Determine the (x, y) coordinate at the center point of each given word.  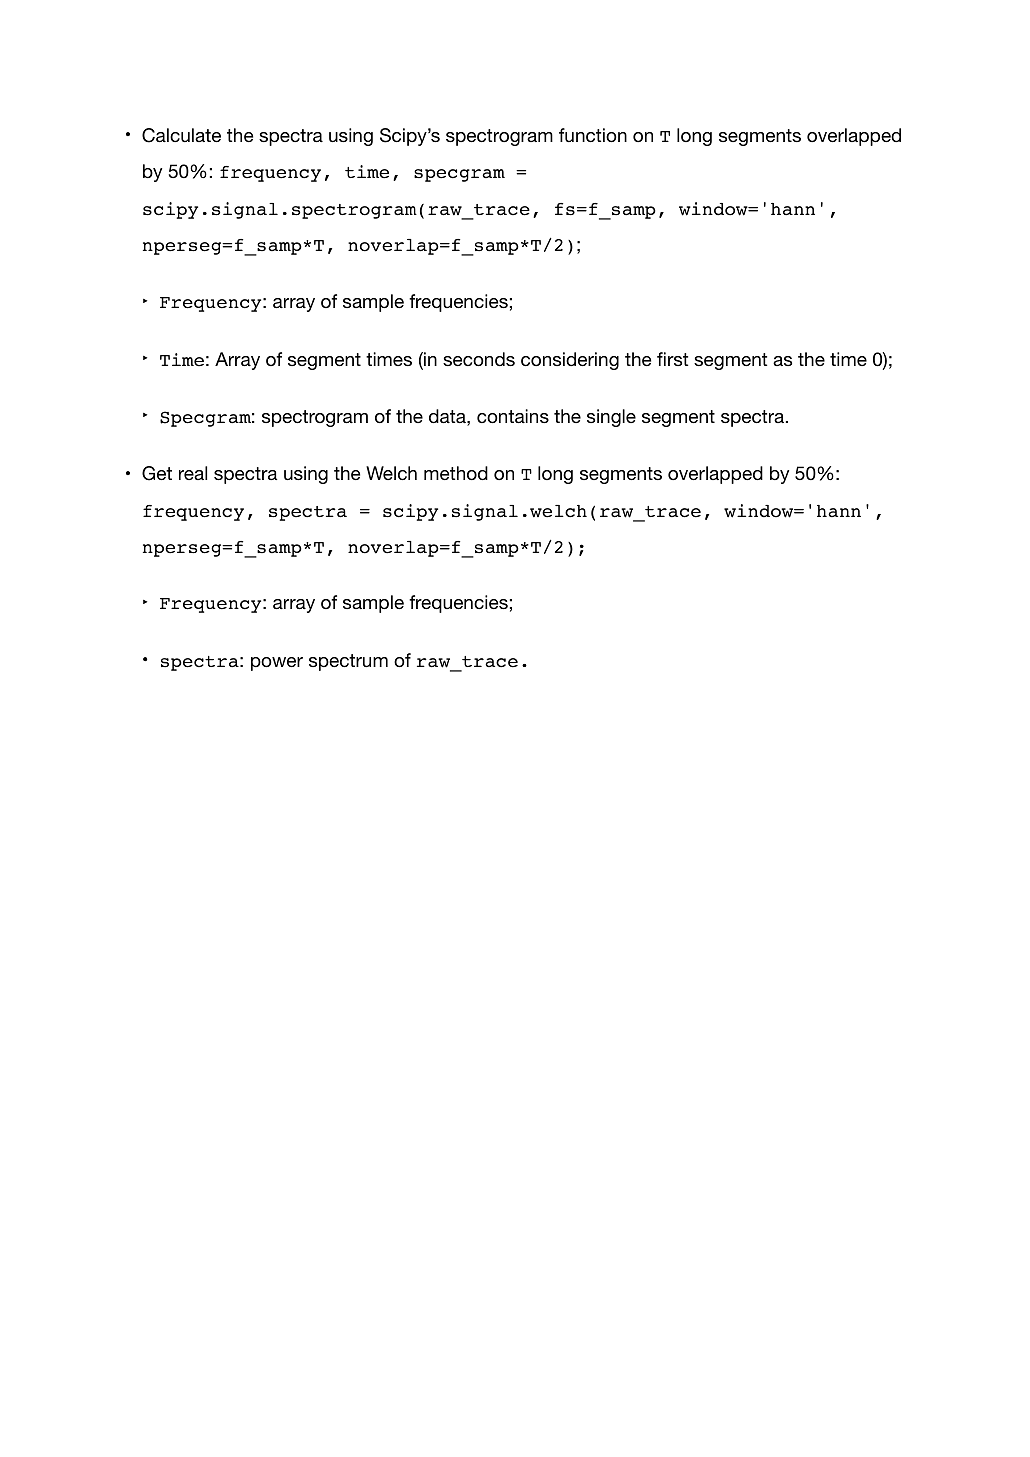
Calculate (181, 135)
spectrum (348, 662)
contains (513, 416)
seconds (479, 359)
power (277, 664)
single (611, 418)
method (456, 473)
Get (157, 473)
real (193, 473)
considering (570, 361)
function (593, 135)
